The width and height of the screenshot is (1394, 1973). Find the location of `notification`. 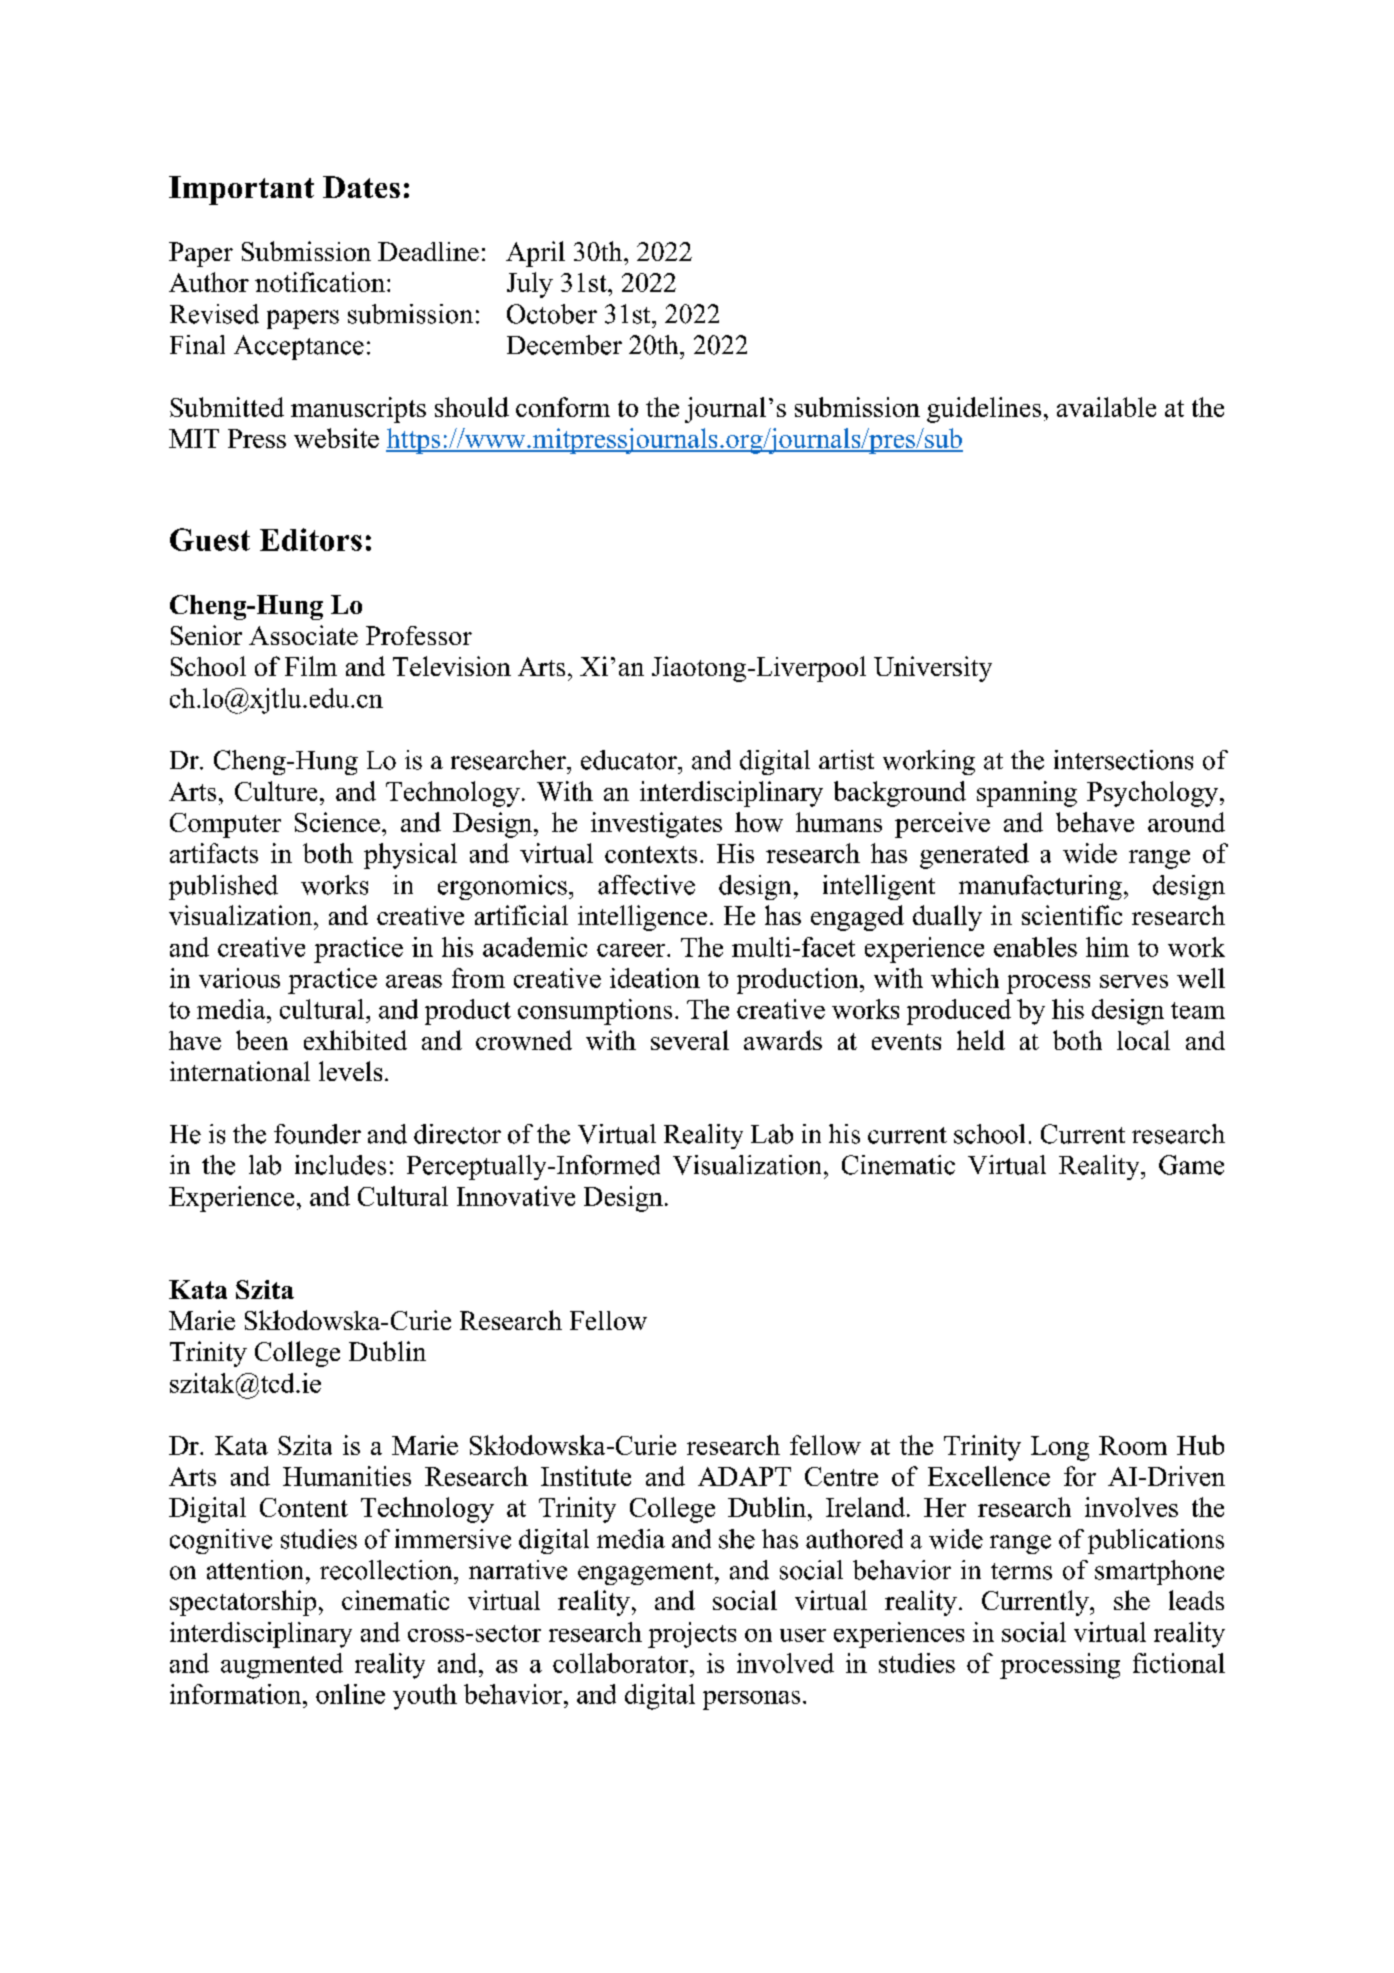

notification is located at coordinates (320, 282).
